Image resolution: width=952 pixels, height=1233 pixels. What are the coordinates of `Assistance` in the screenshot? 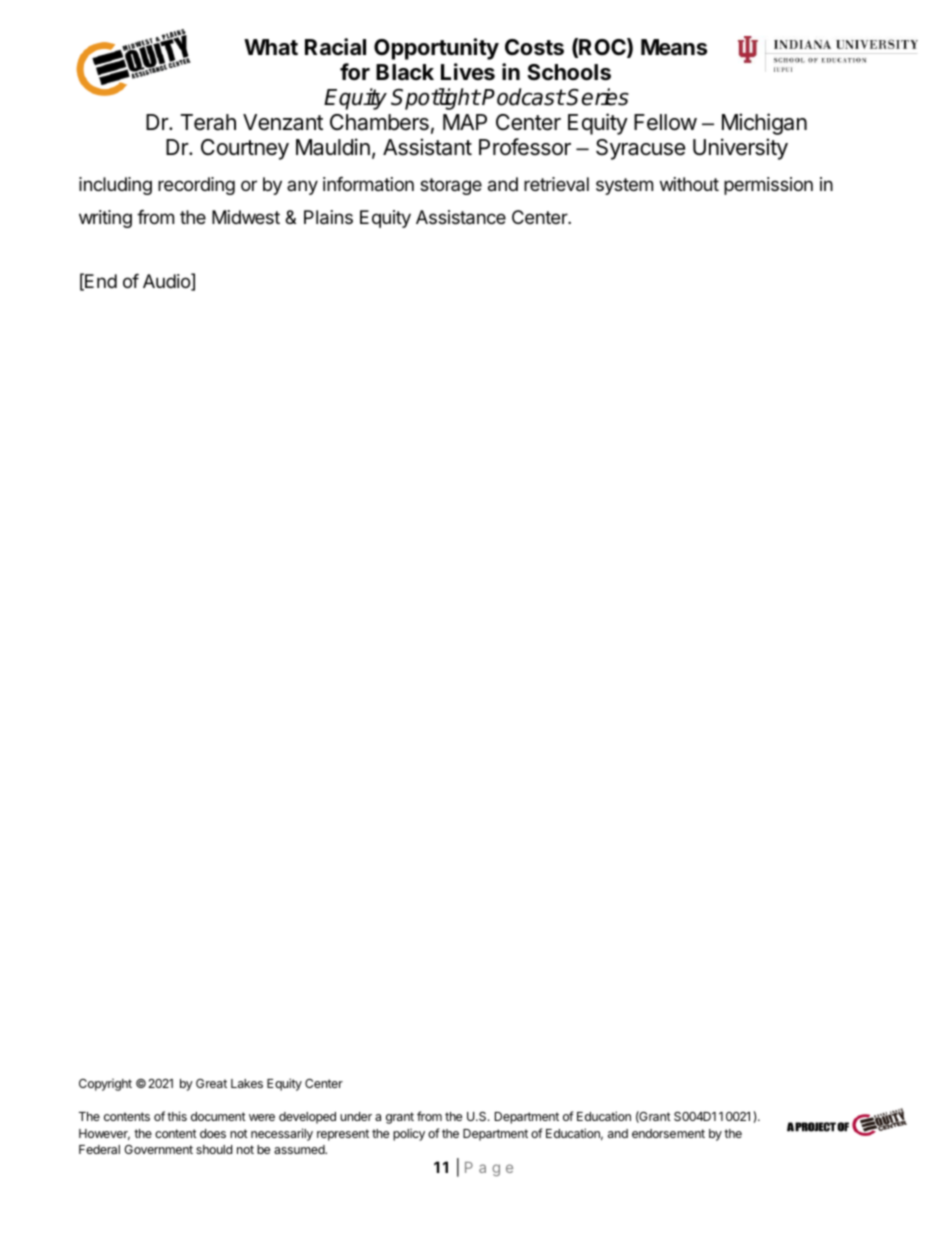 It's located at (461, 217).
